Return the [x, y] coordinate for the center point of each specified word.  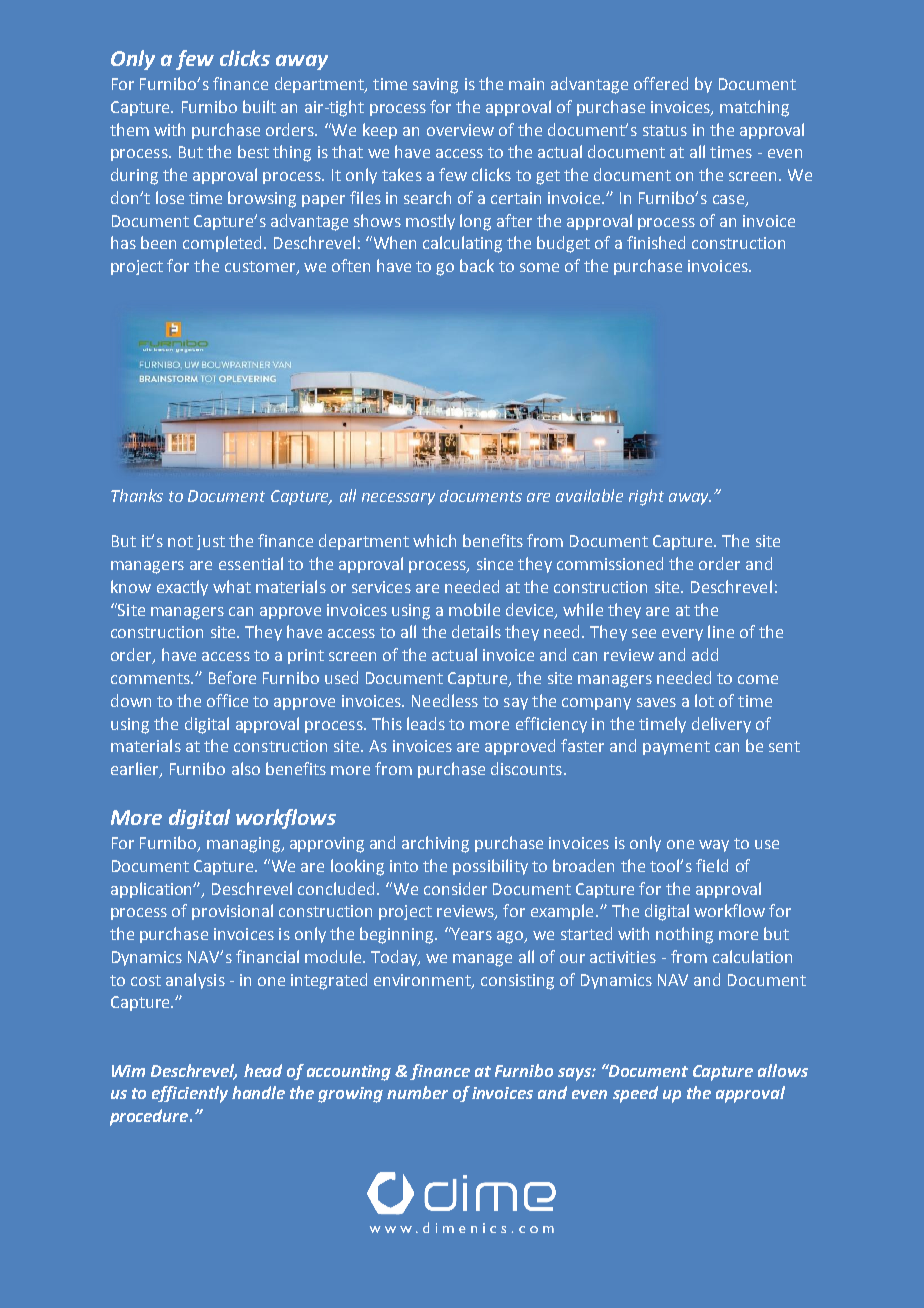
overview [460, 130]
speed [635, 1094]
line [721, 631]
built [259, 106]
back [477, 265]
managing [245, 845]
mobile [474, 609]
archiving [435, 844]
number [417, 1092]
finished [656, 242]
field [712, 865]
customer [261, 268]
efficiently [190, 1094]
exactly [182, 588]
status [665, 130]
